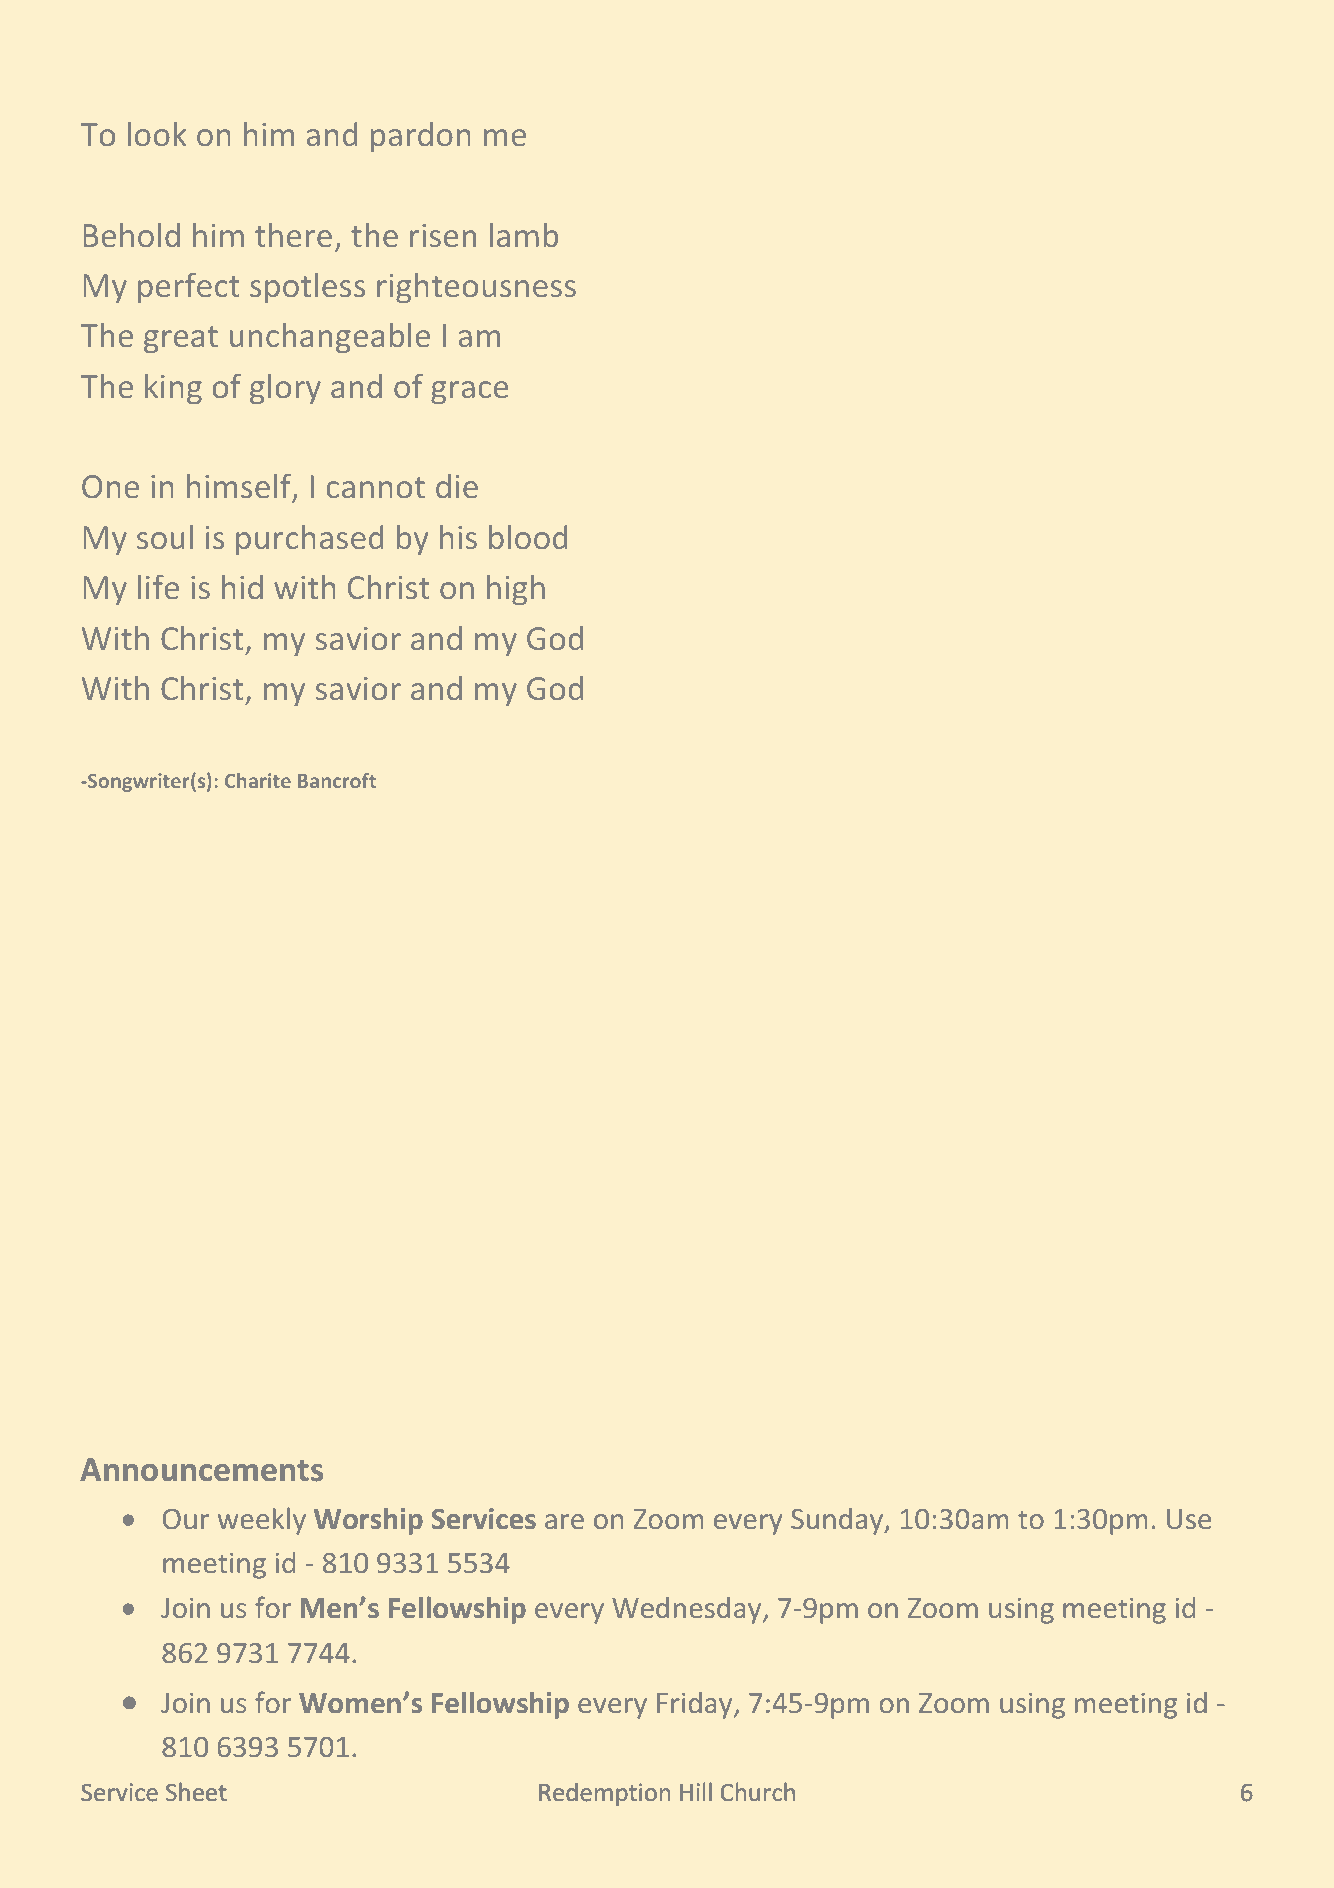 This screenshot has height=1888, width=1334. What do you see at coordinates (524, 235) in the screenshot?
I see `lamb` at bounding box center [524, 235].
